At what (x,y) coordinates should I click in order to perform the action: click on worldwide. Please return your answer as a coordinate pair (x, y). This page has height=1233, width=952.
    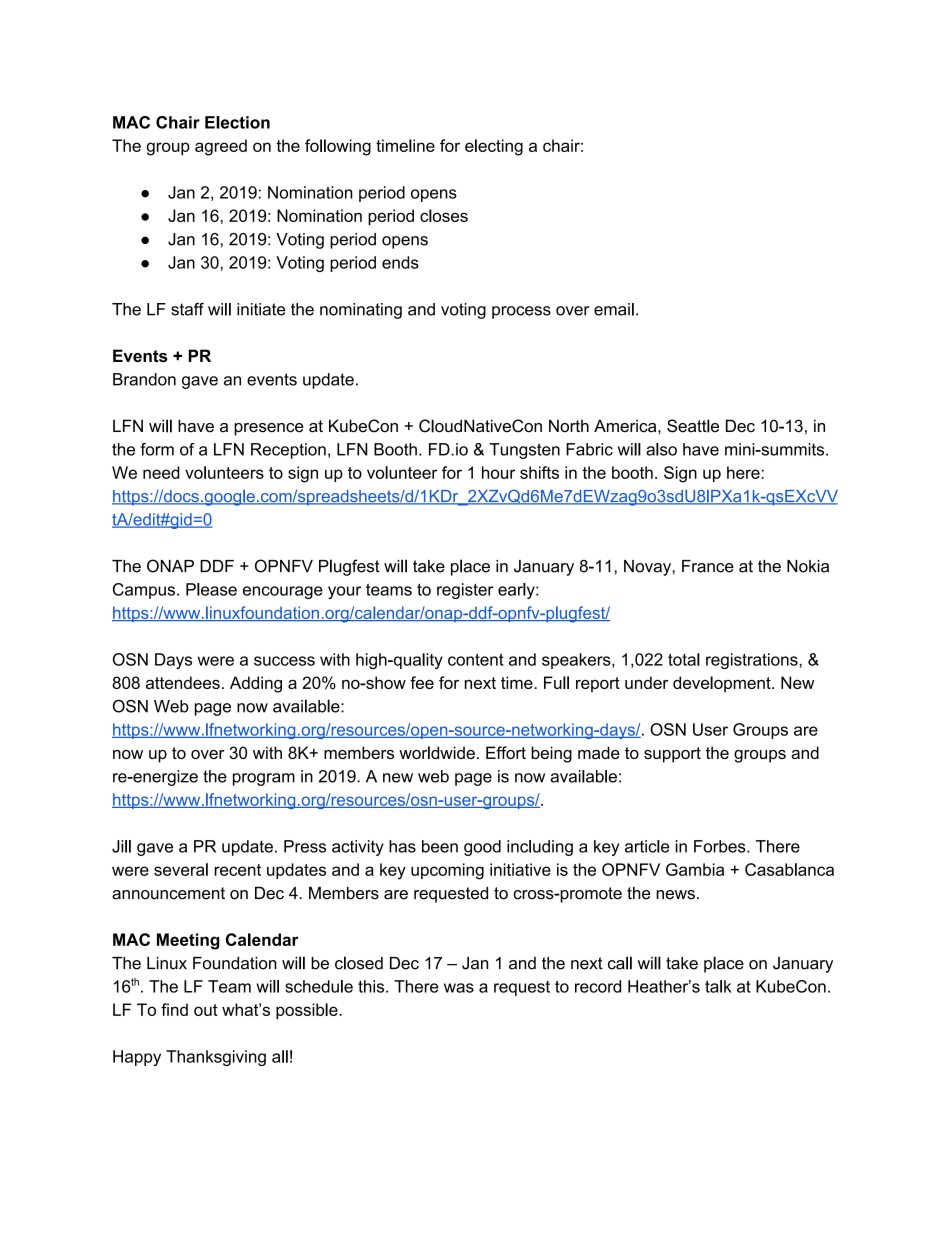
    Looking at the image, I should click on (437, 752).
